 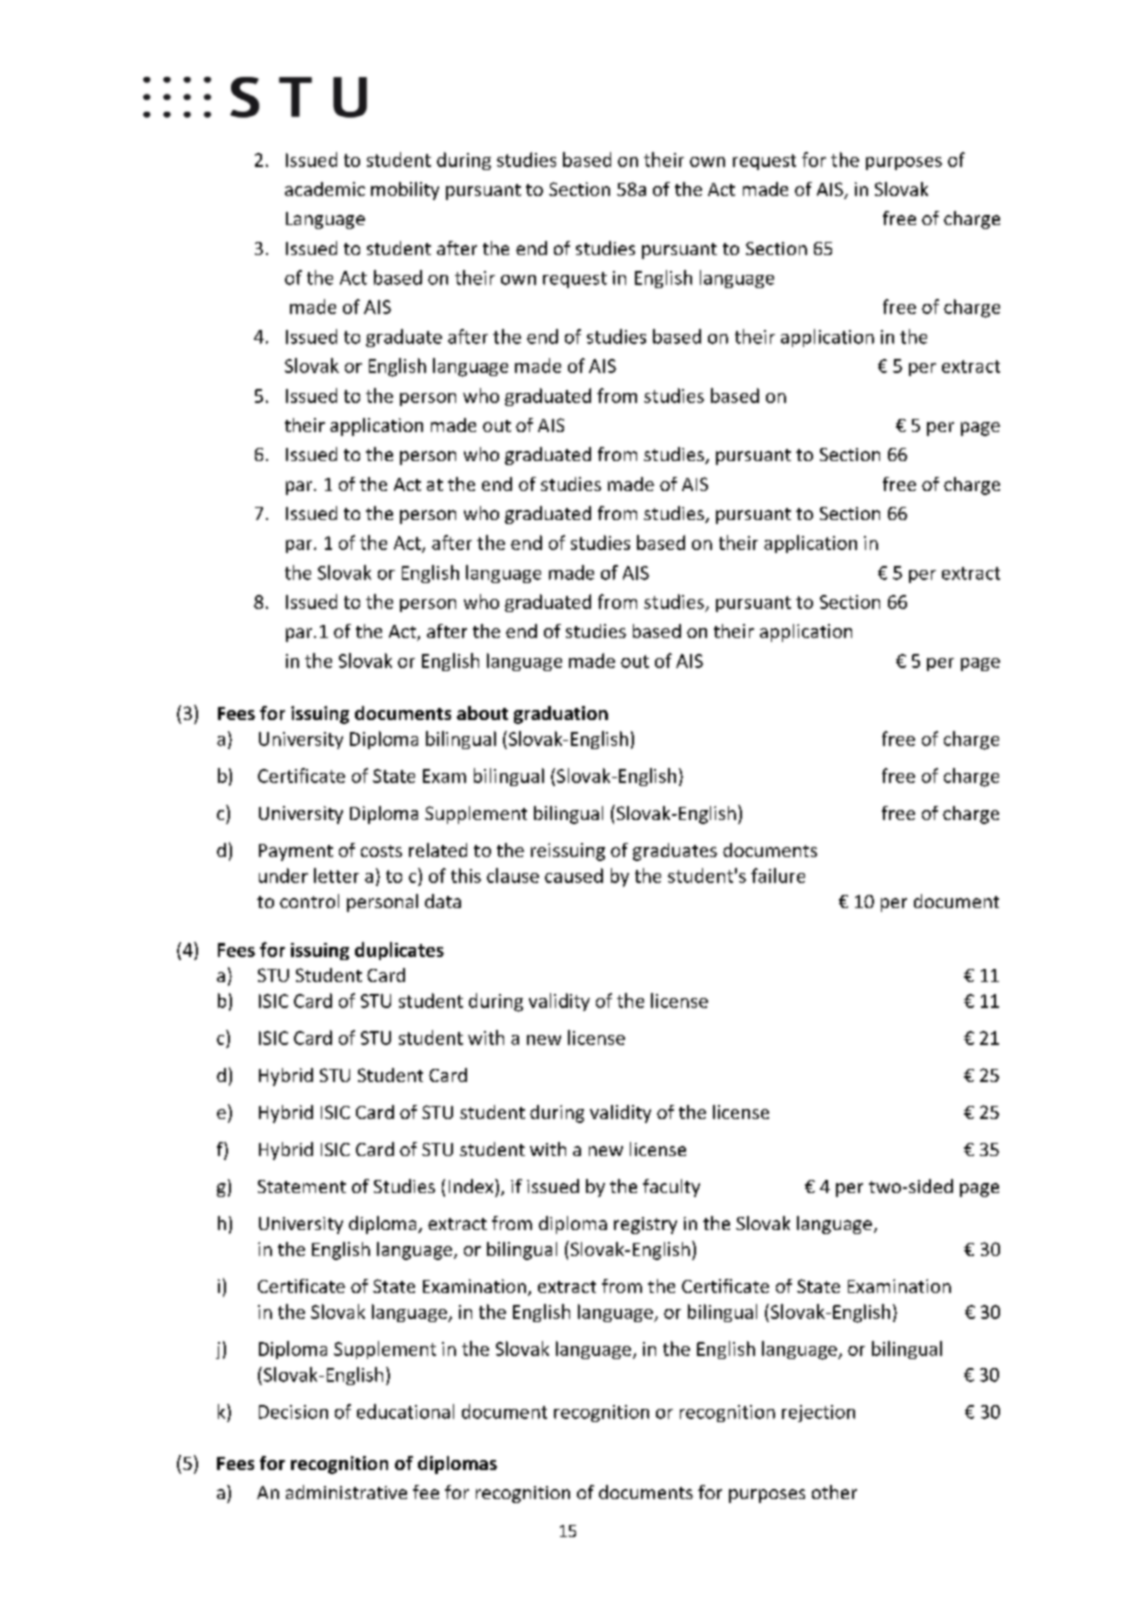 I want to click on educational, so click(x=405, y=1411).
